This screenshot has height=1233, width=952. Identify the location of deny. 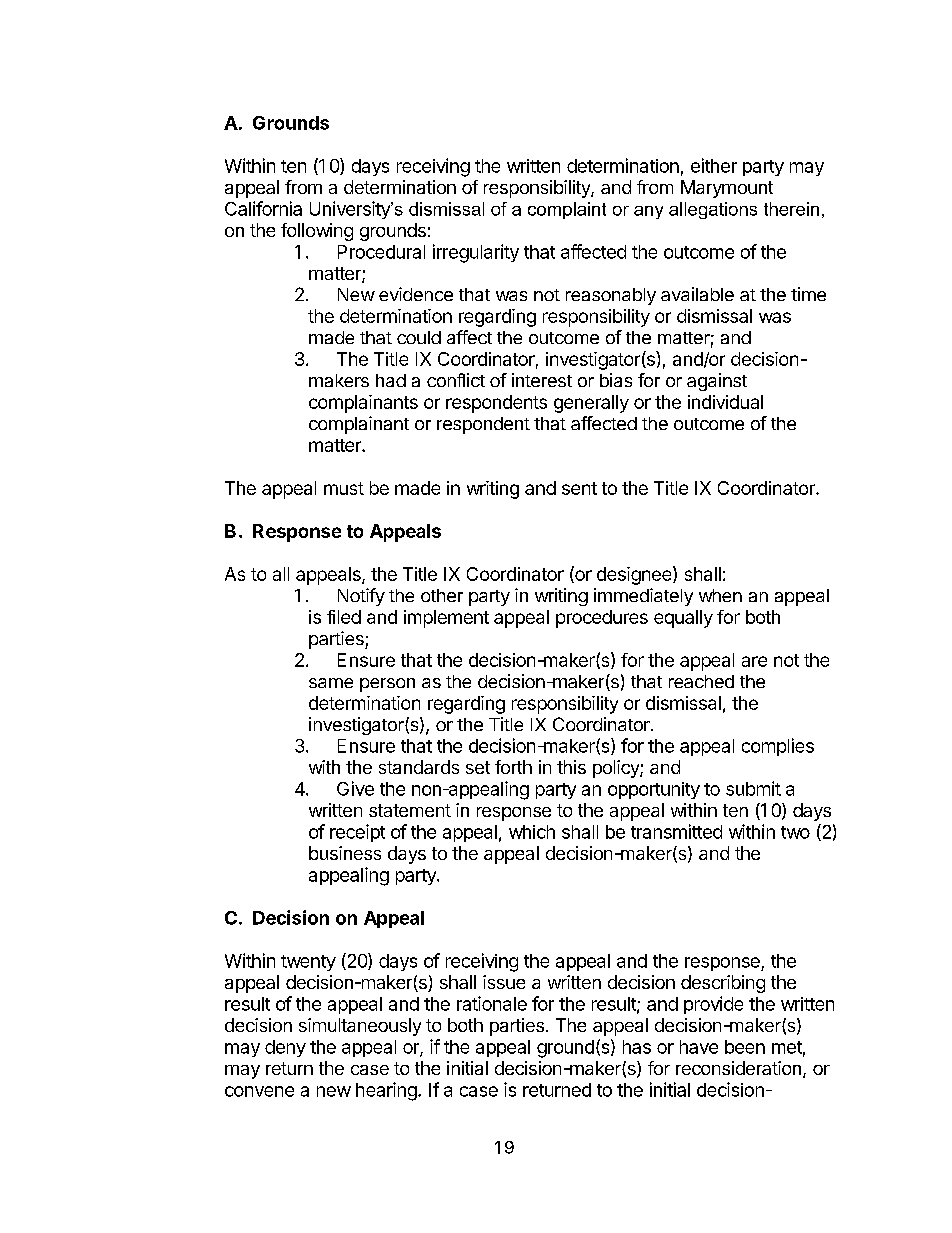
(285, 1048).
